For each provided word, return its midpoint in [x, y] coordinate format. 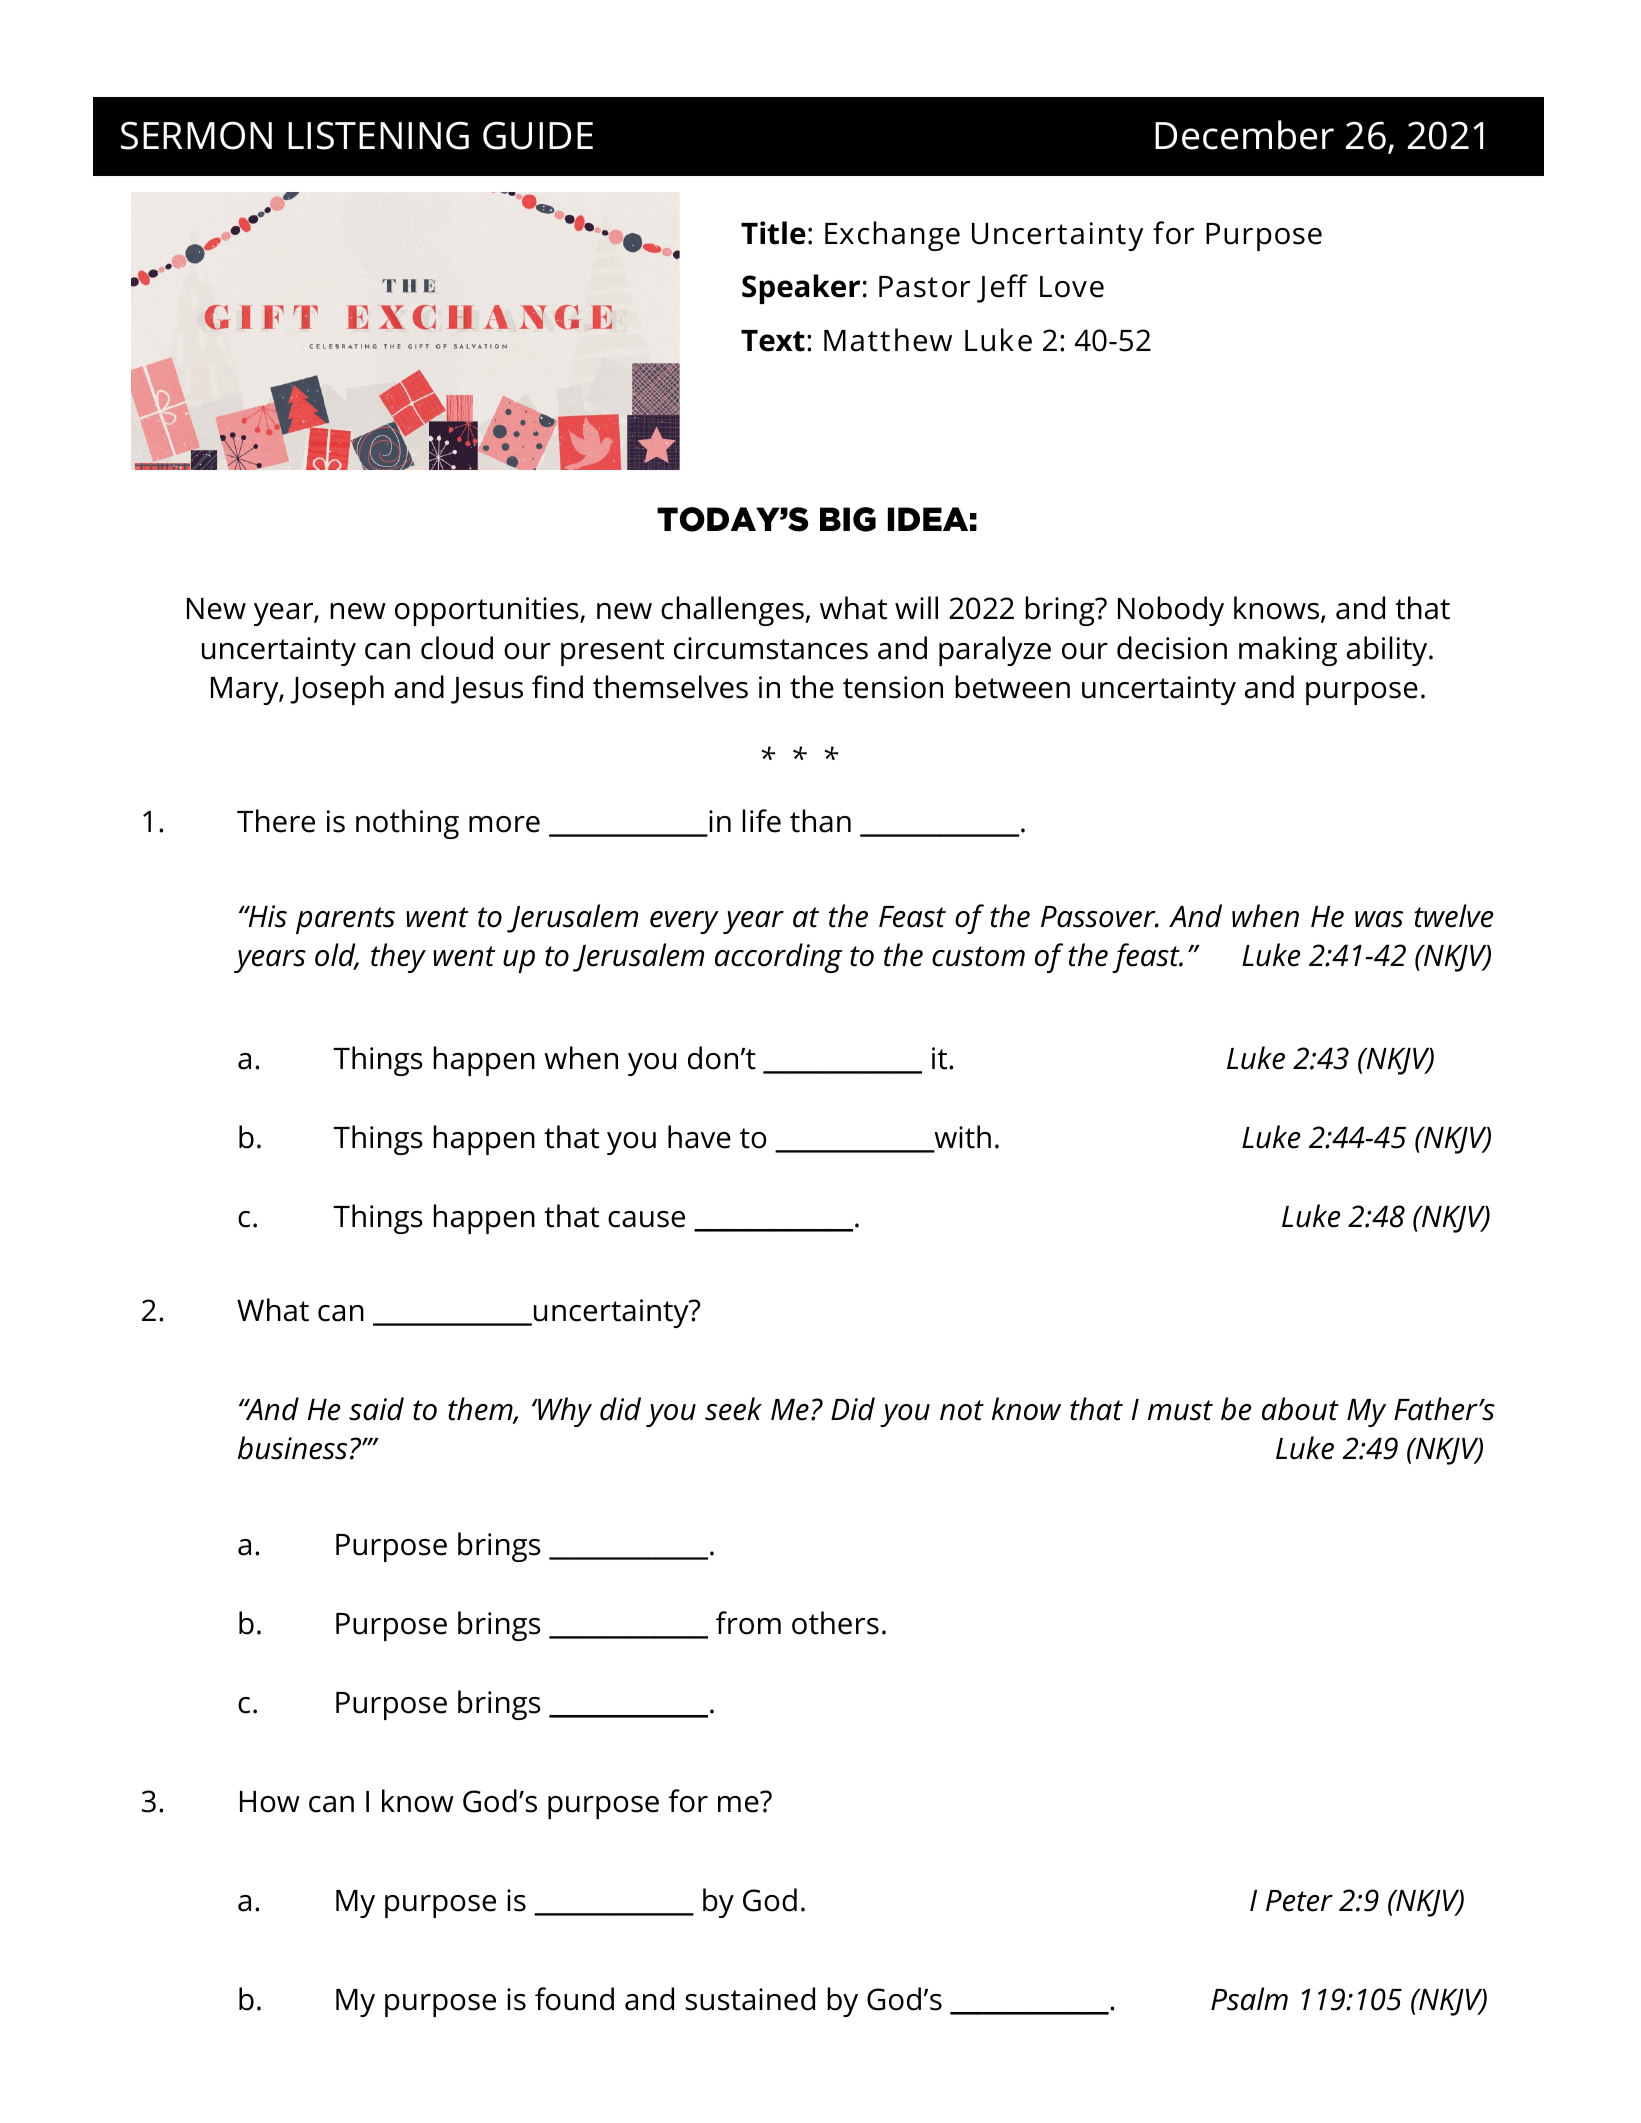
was [1379, 919]
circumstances [771, 648]
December [1244, 135]
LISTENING [378, 135]
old [336, 956]
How [270, 1802]
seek [733, 1409]
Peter [1299, 1901]
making [1288, 651]
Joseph [337, 690]
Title [773, 233]
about [1300, 1409]
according [779, 958]
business [292, 1448]
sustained [750, 1999]
